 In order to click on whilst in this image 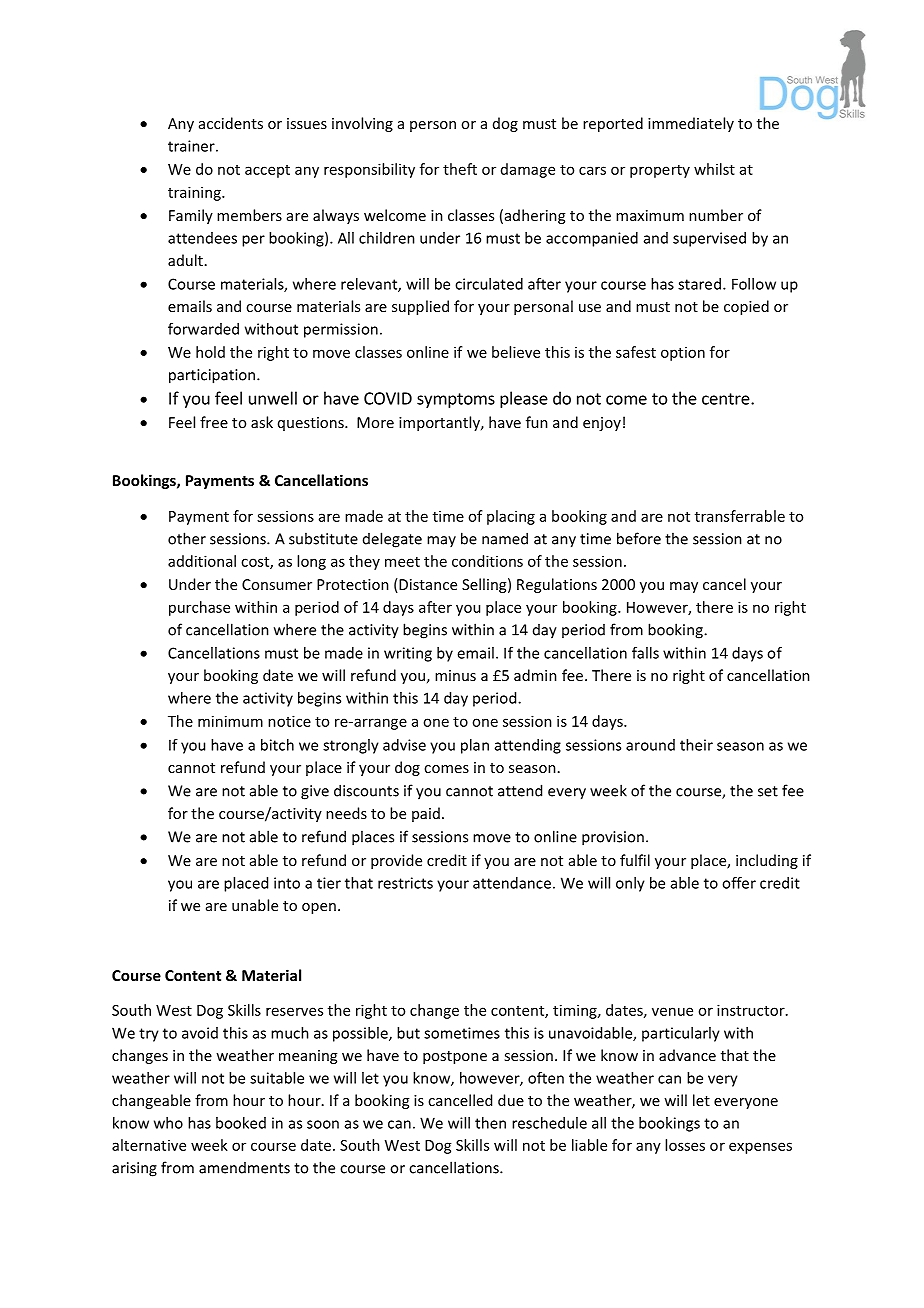, I will do `click(714, 169)`.
